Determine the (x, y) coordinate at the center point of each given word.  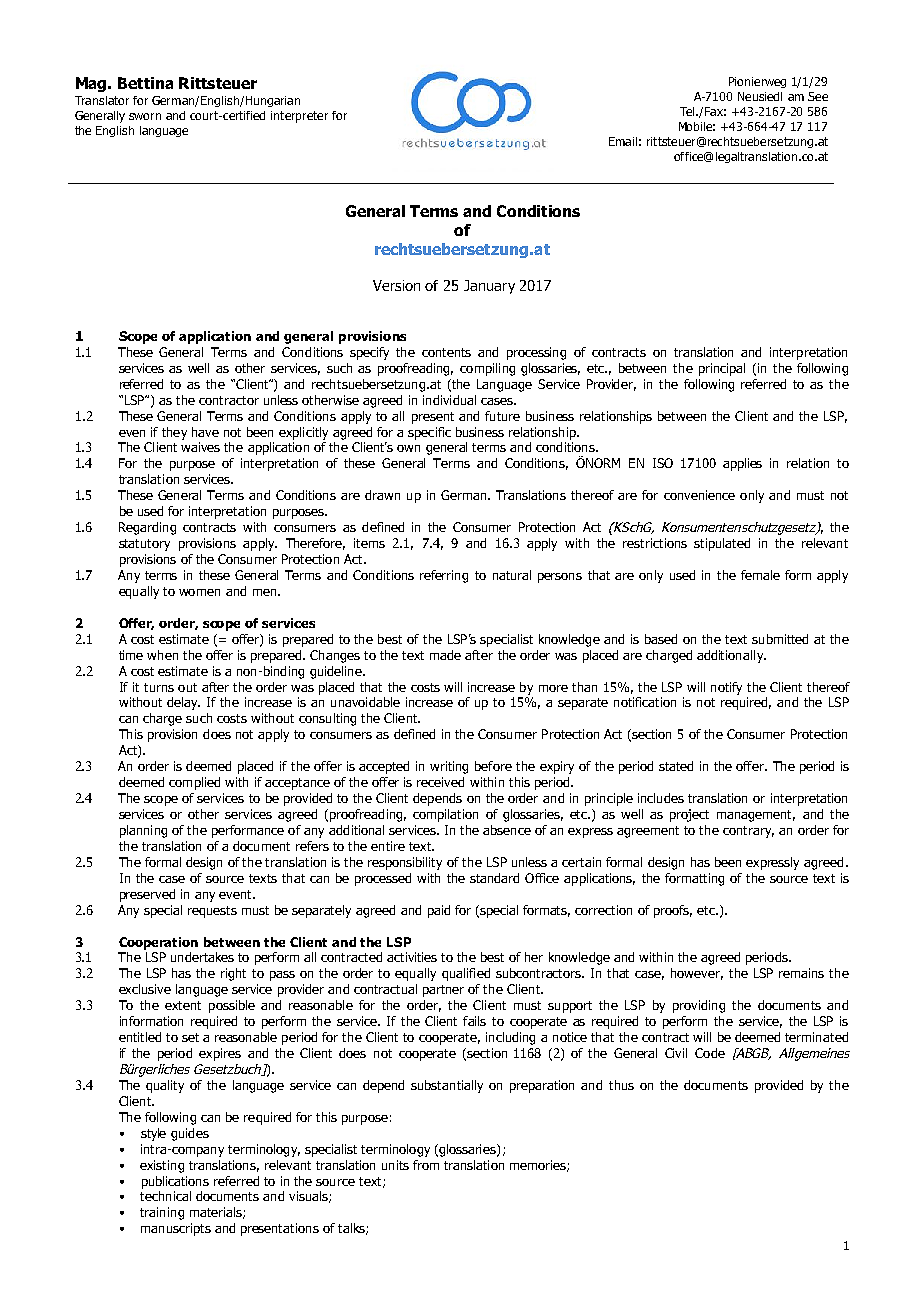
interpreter (299, 117)
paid (439, 911)
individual (449, 400)
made (445, 655)
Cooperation (158, 943)
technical (165, 1196)
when (162, 655)
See (818, 96)
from (426, 1165)
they (174, 433)
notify (726, 688)
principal (722, 369)
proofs (673, 911)
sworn (145, 116)
